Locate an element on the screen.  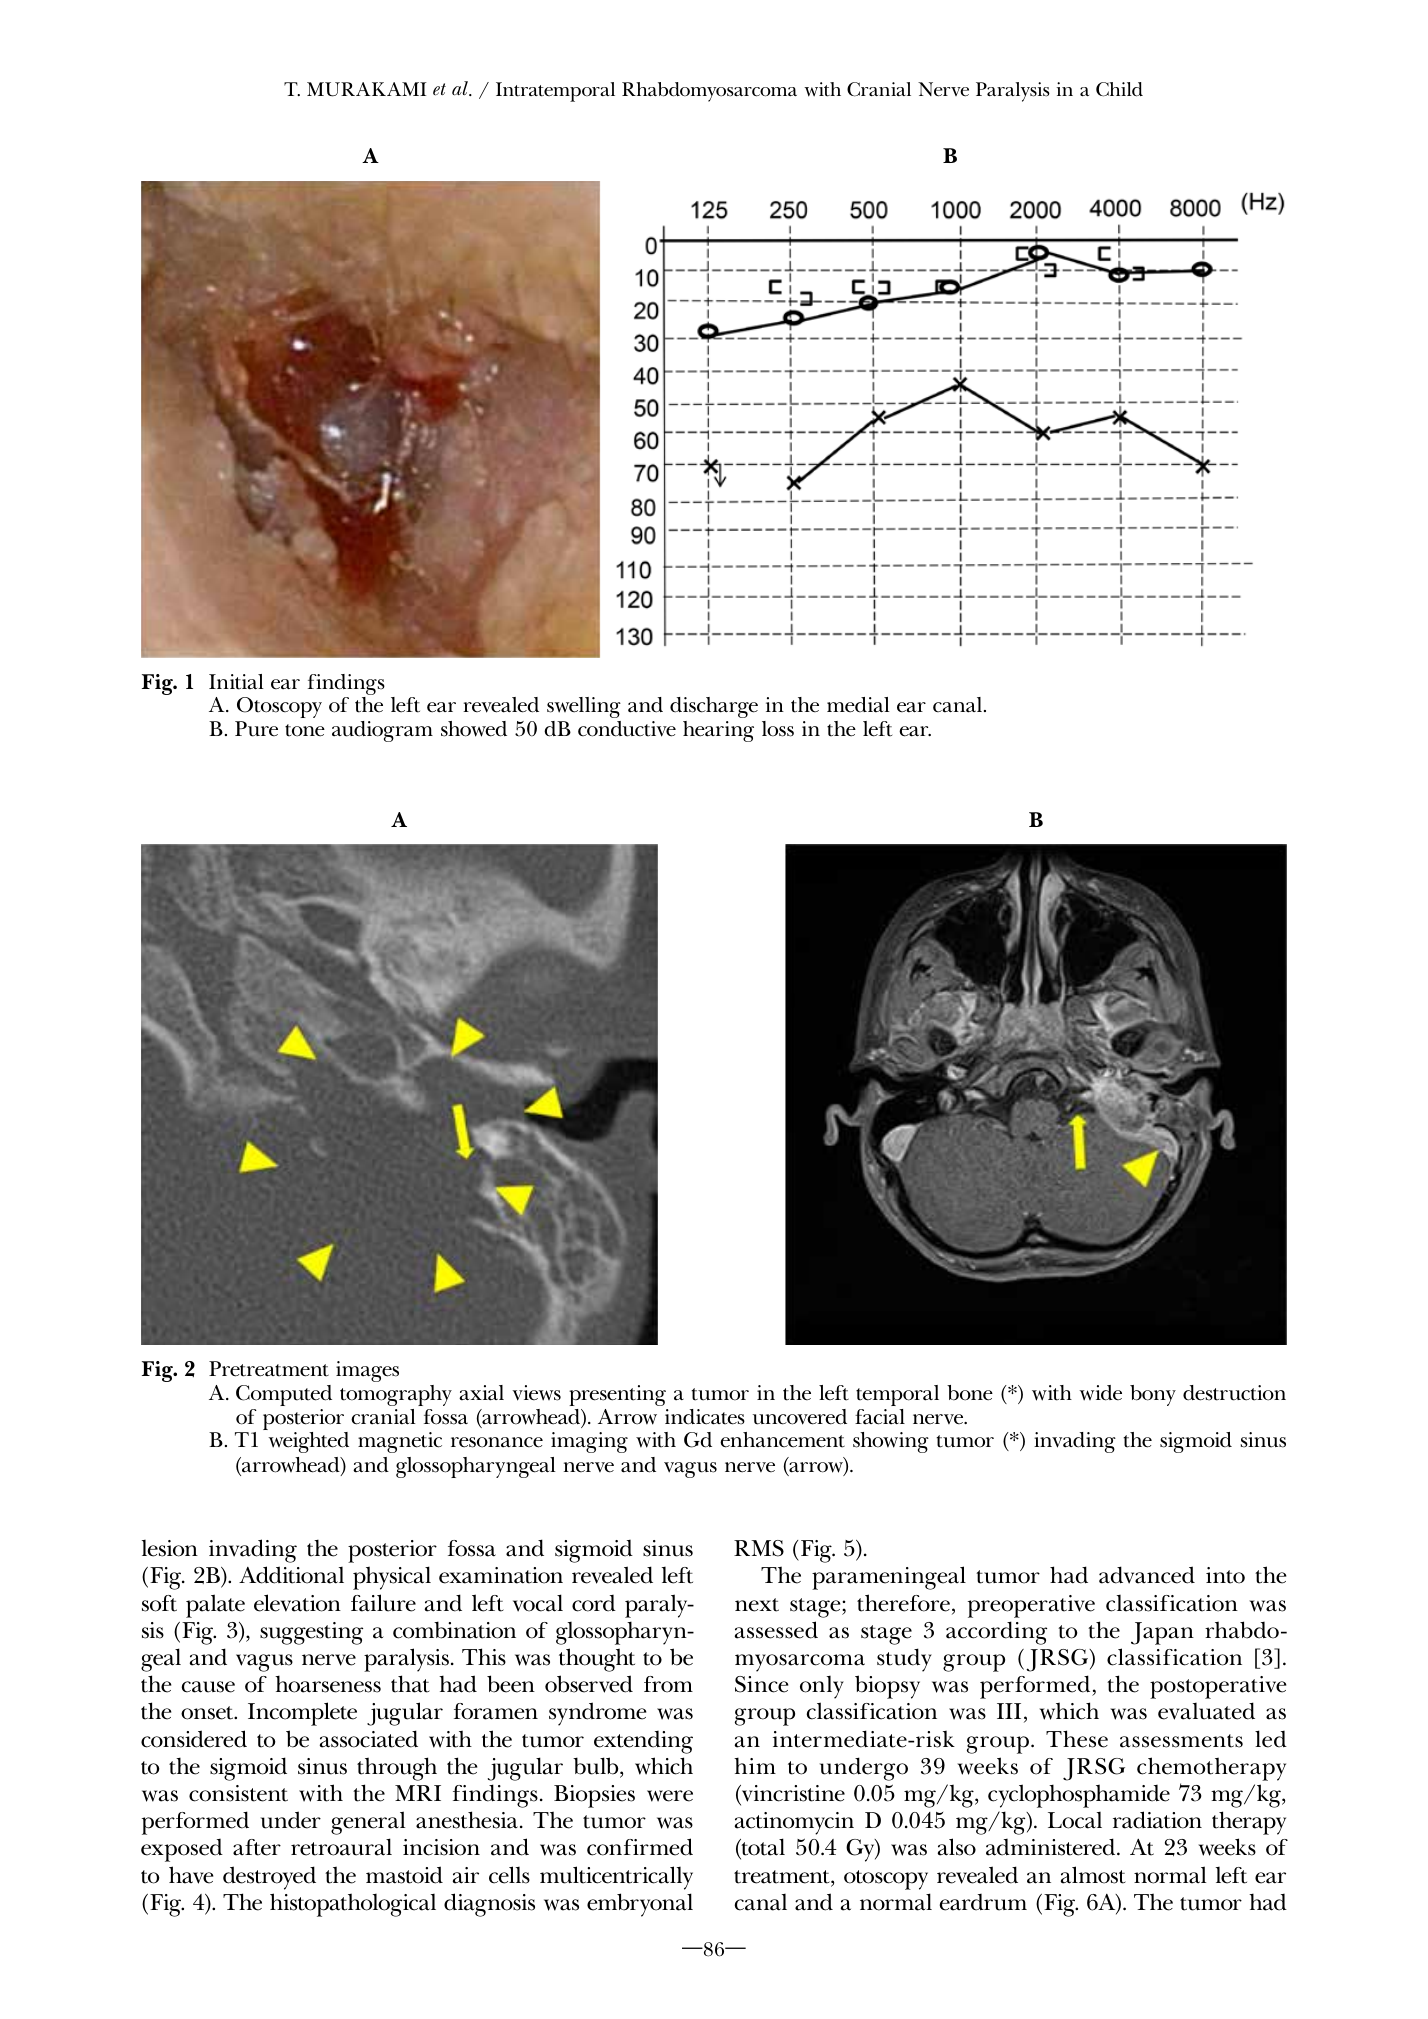
images is located at coordinates (367, 1371).
